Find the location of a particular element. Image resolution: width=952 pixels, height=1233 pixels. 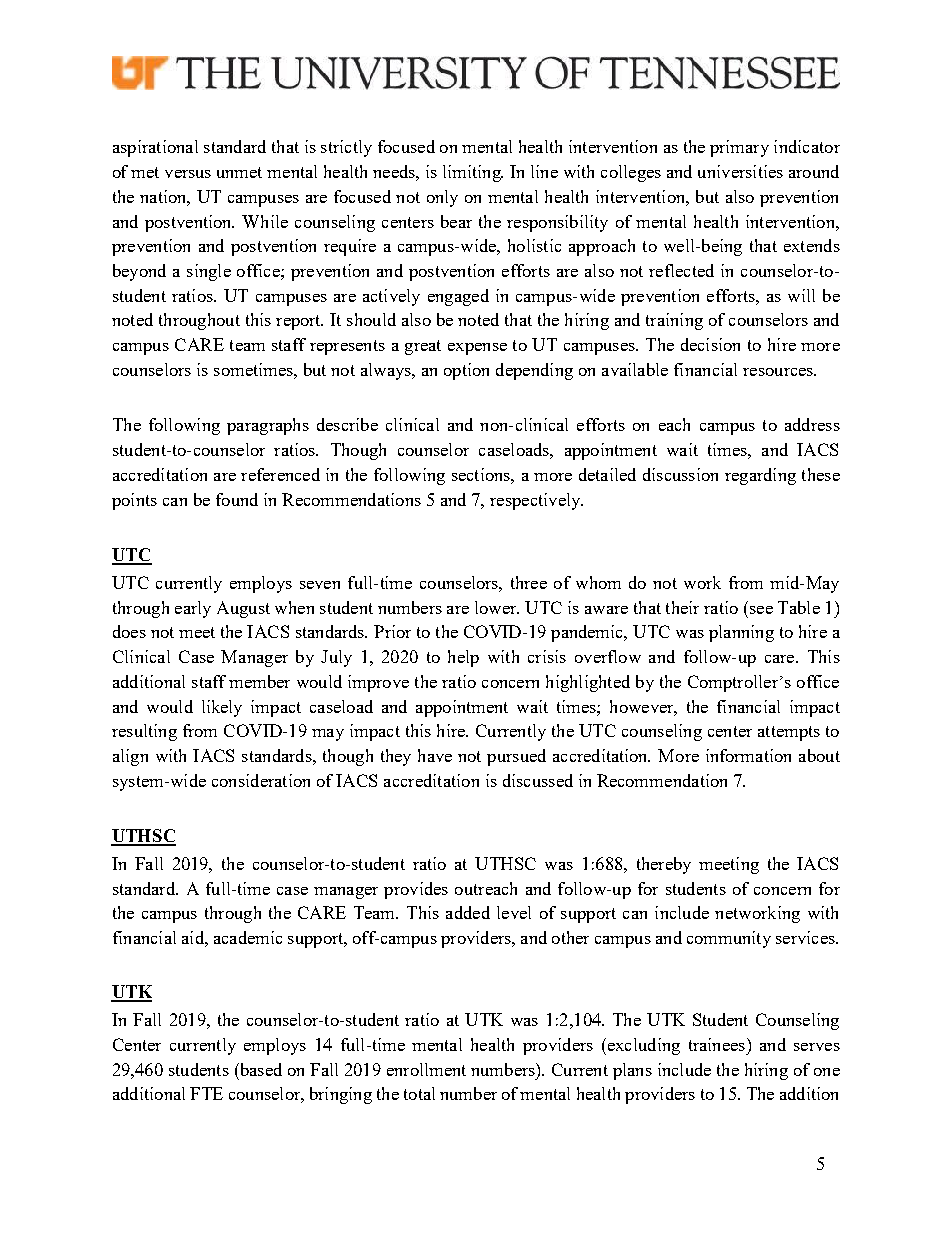

limiting is located at coordinates (473, 173).
